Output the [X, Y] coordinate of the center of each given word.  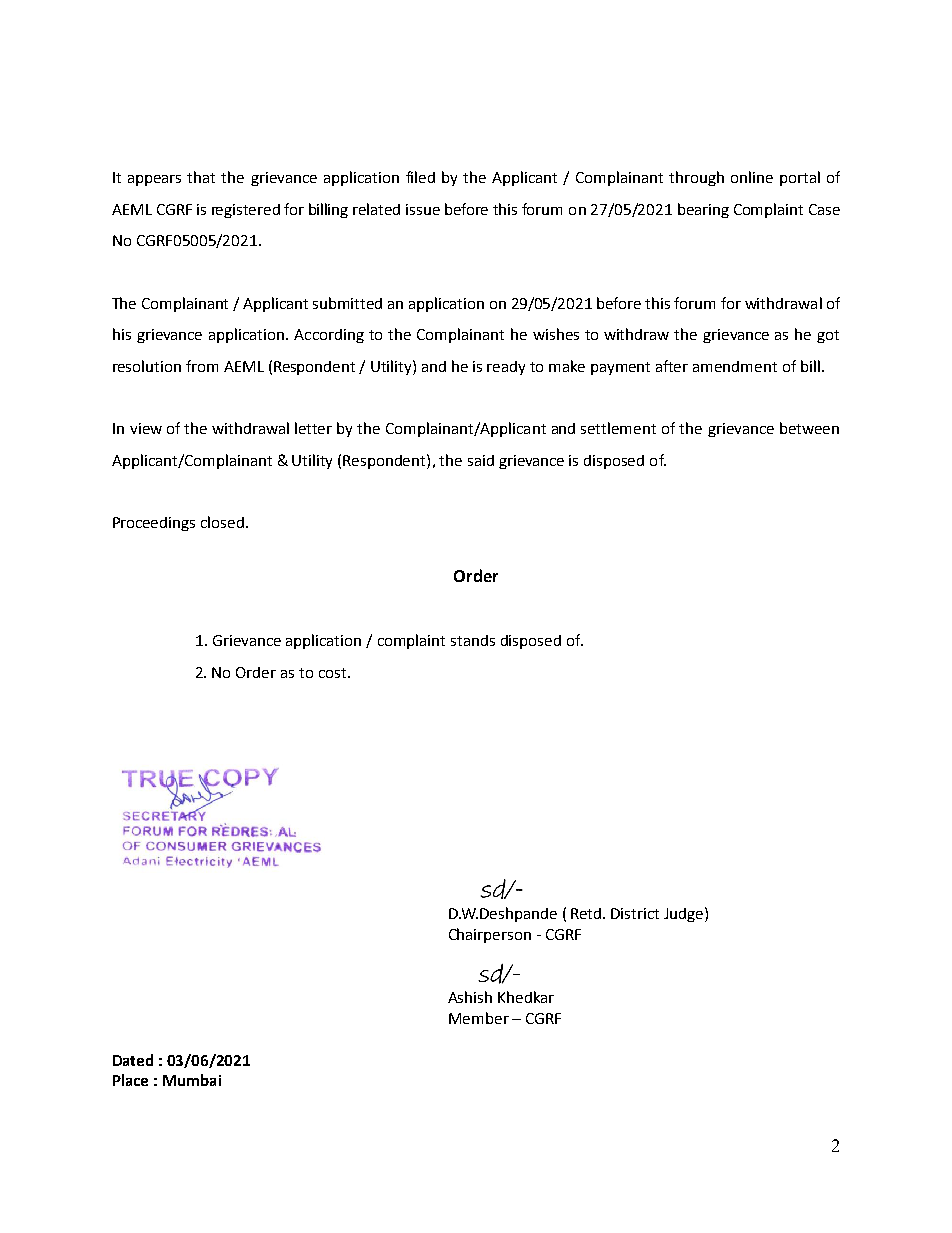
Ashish [470, 997]
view [146, 428]
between [809, 428]
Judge [685, 914]
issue [423, 209]
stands [473, 640]
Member [479, 1018]
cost [334, 673]
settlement [618, 428]
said [481, 460]
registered [246, 211]
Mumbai [192, 1080]
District [635, 913]
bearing [703, 210]
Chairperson [490, 935]
